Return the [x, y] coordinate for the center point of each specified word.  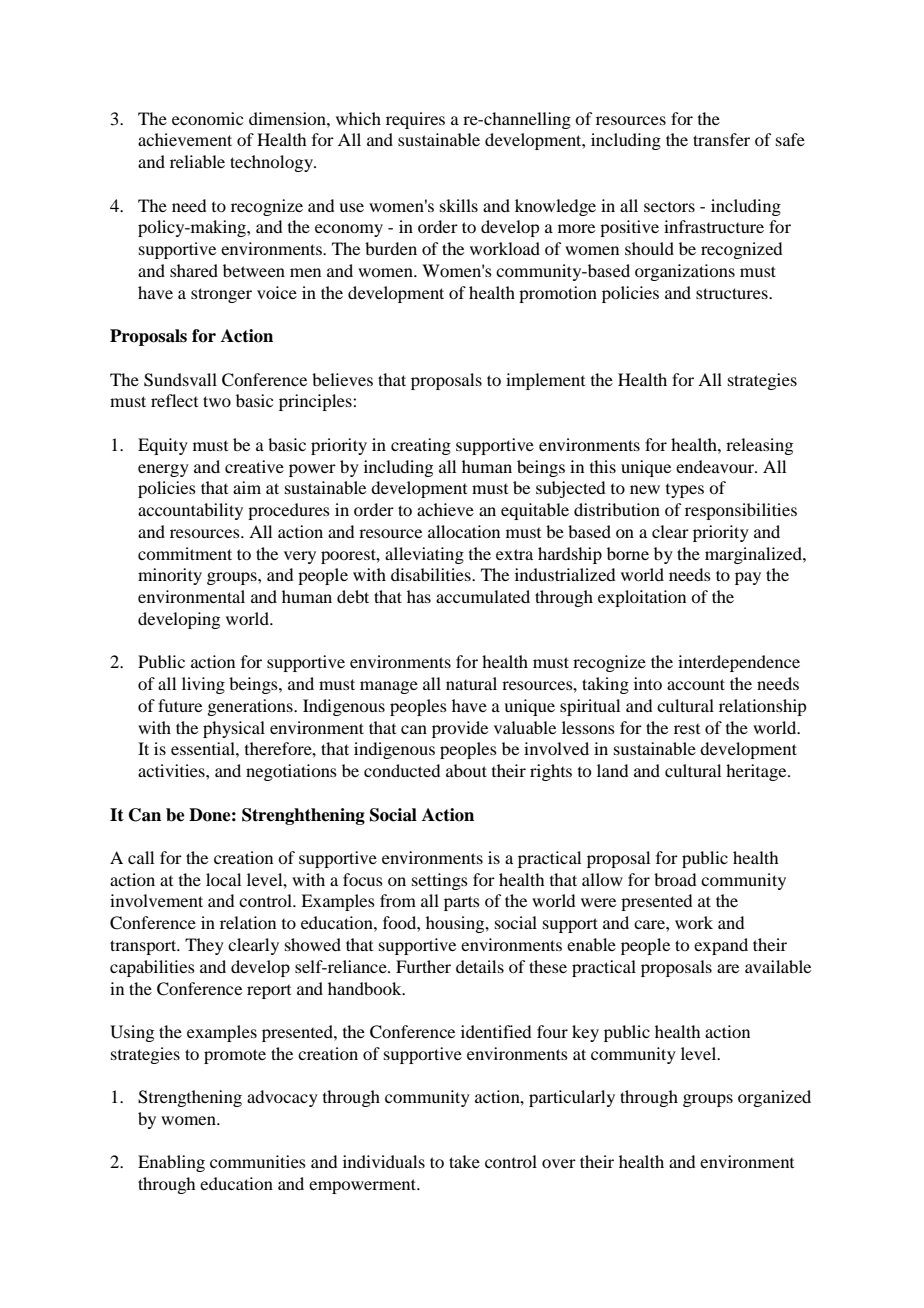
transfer [721, 139]
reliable [197, 161]
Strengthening [190, 1098]
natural [471, 683]
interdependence [739, 663]
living [203, 685]
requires [415, 120]
